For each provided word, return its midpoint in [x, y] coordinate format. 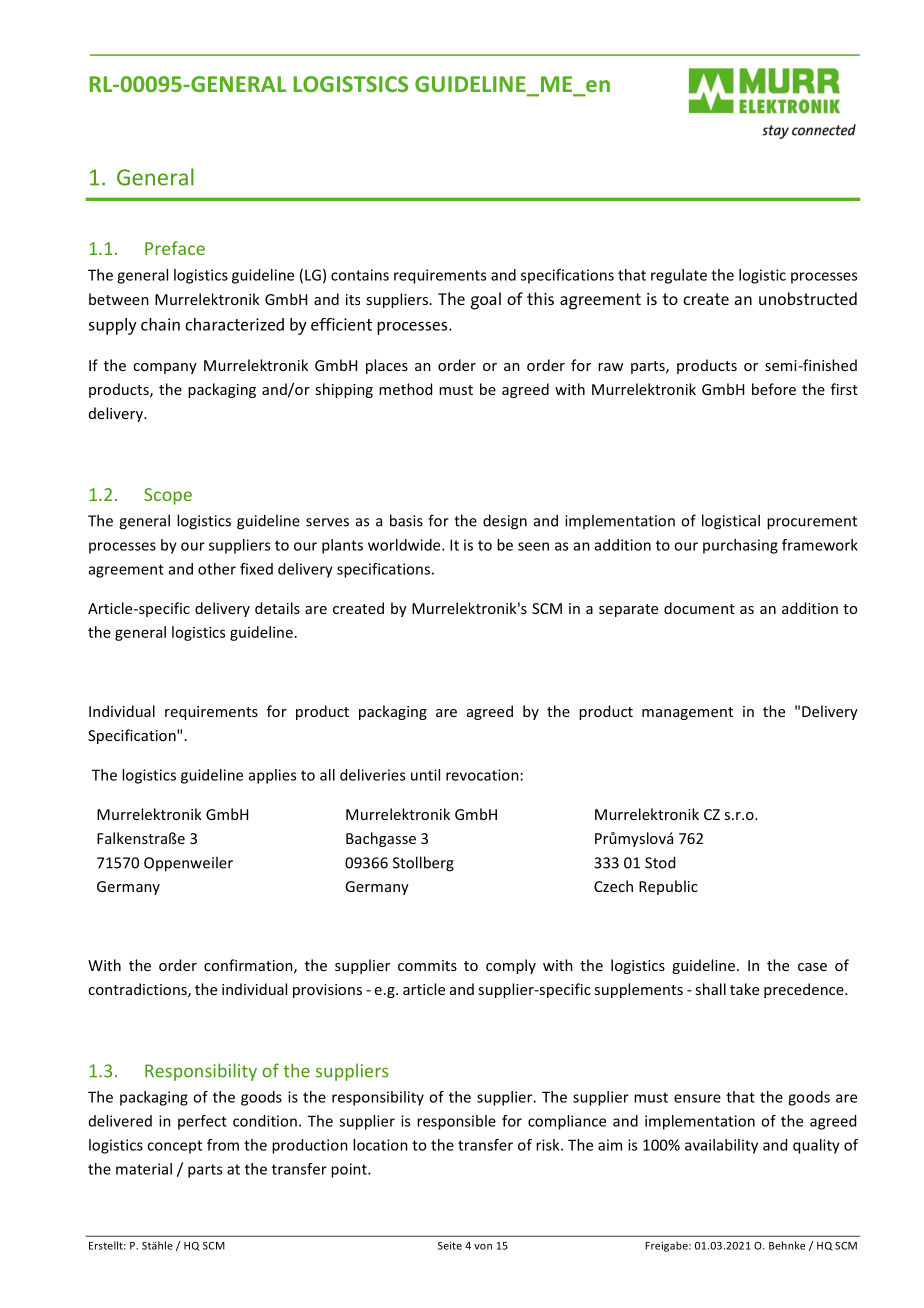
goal [486, 301]
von [483, 1247]
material [144, 1169]
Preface [175, 248]
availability [721, 1146]
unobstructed [808, 298]
